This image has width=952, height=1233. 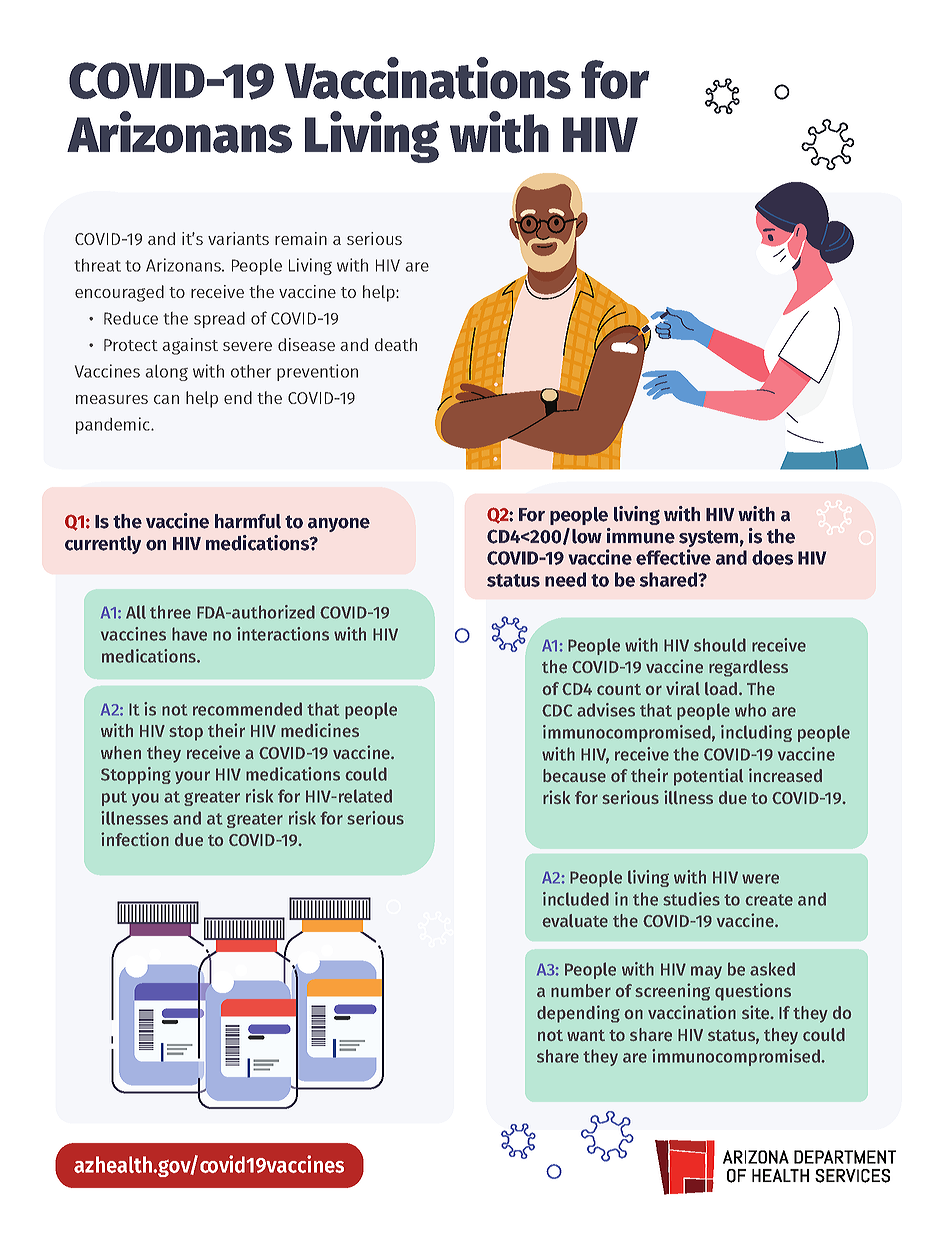 I want to click on death, so click(x=396, y=344).
